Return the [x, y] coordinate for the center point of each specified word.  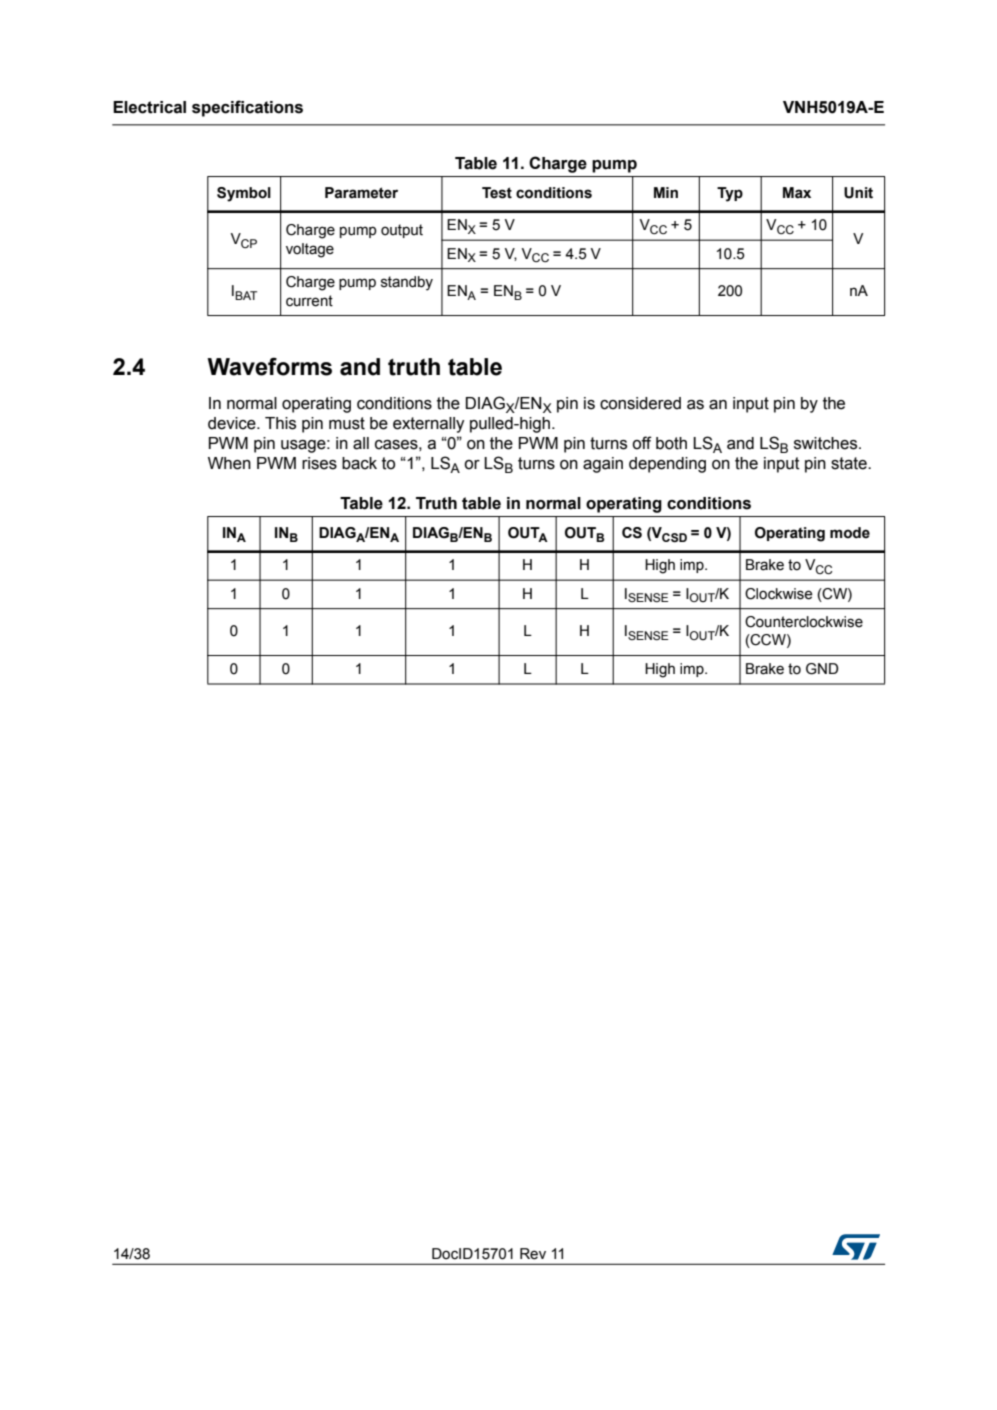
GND [822, 669]
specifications [247, 108]
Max [797, 193]
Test [497, 193]
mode [850, 533]
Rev [533, 1254]
